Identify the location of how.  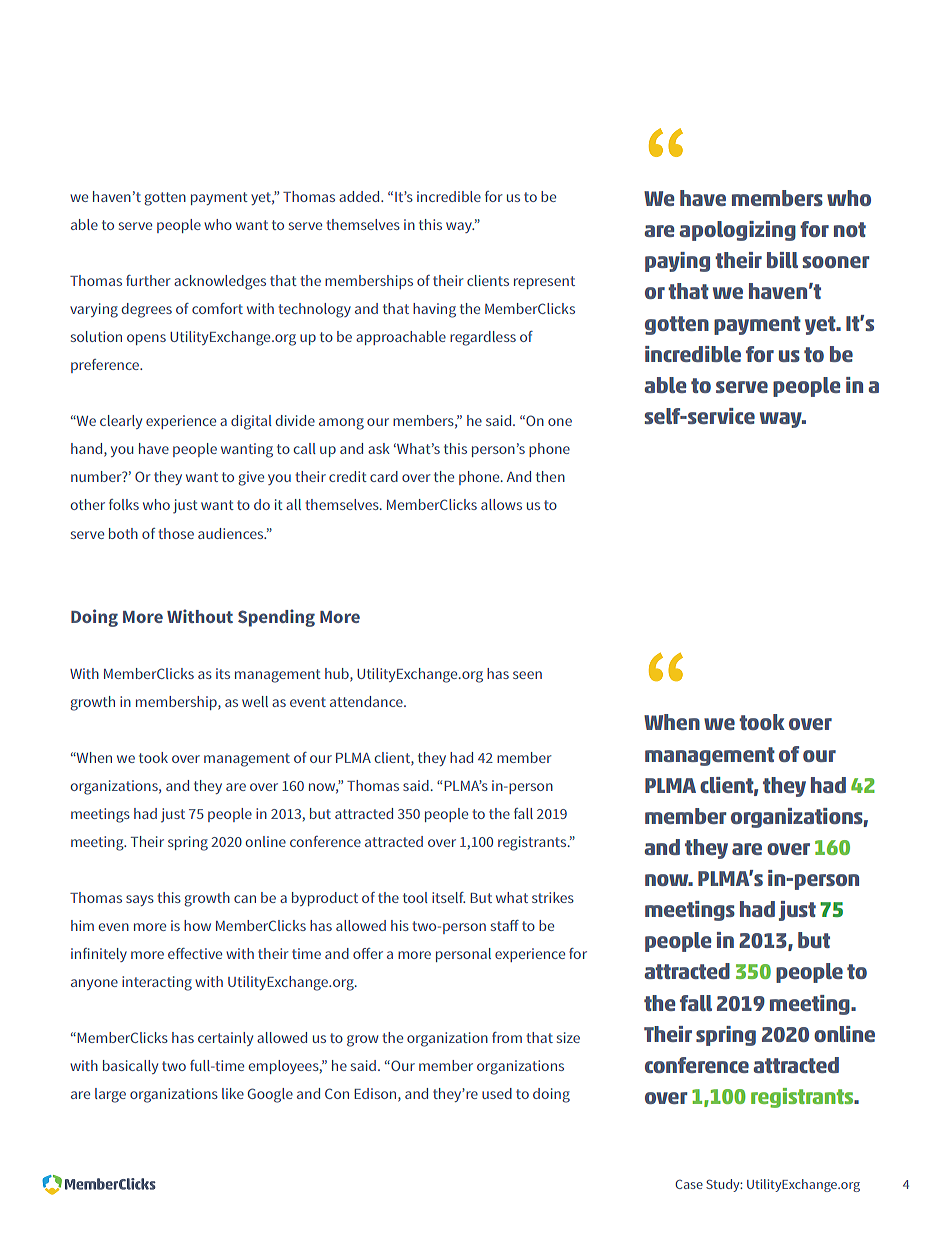
(197, 925).
